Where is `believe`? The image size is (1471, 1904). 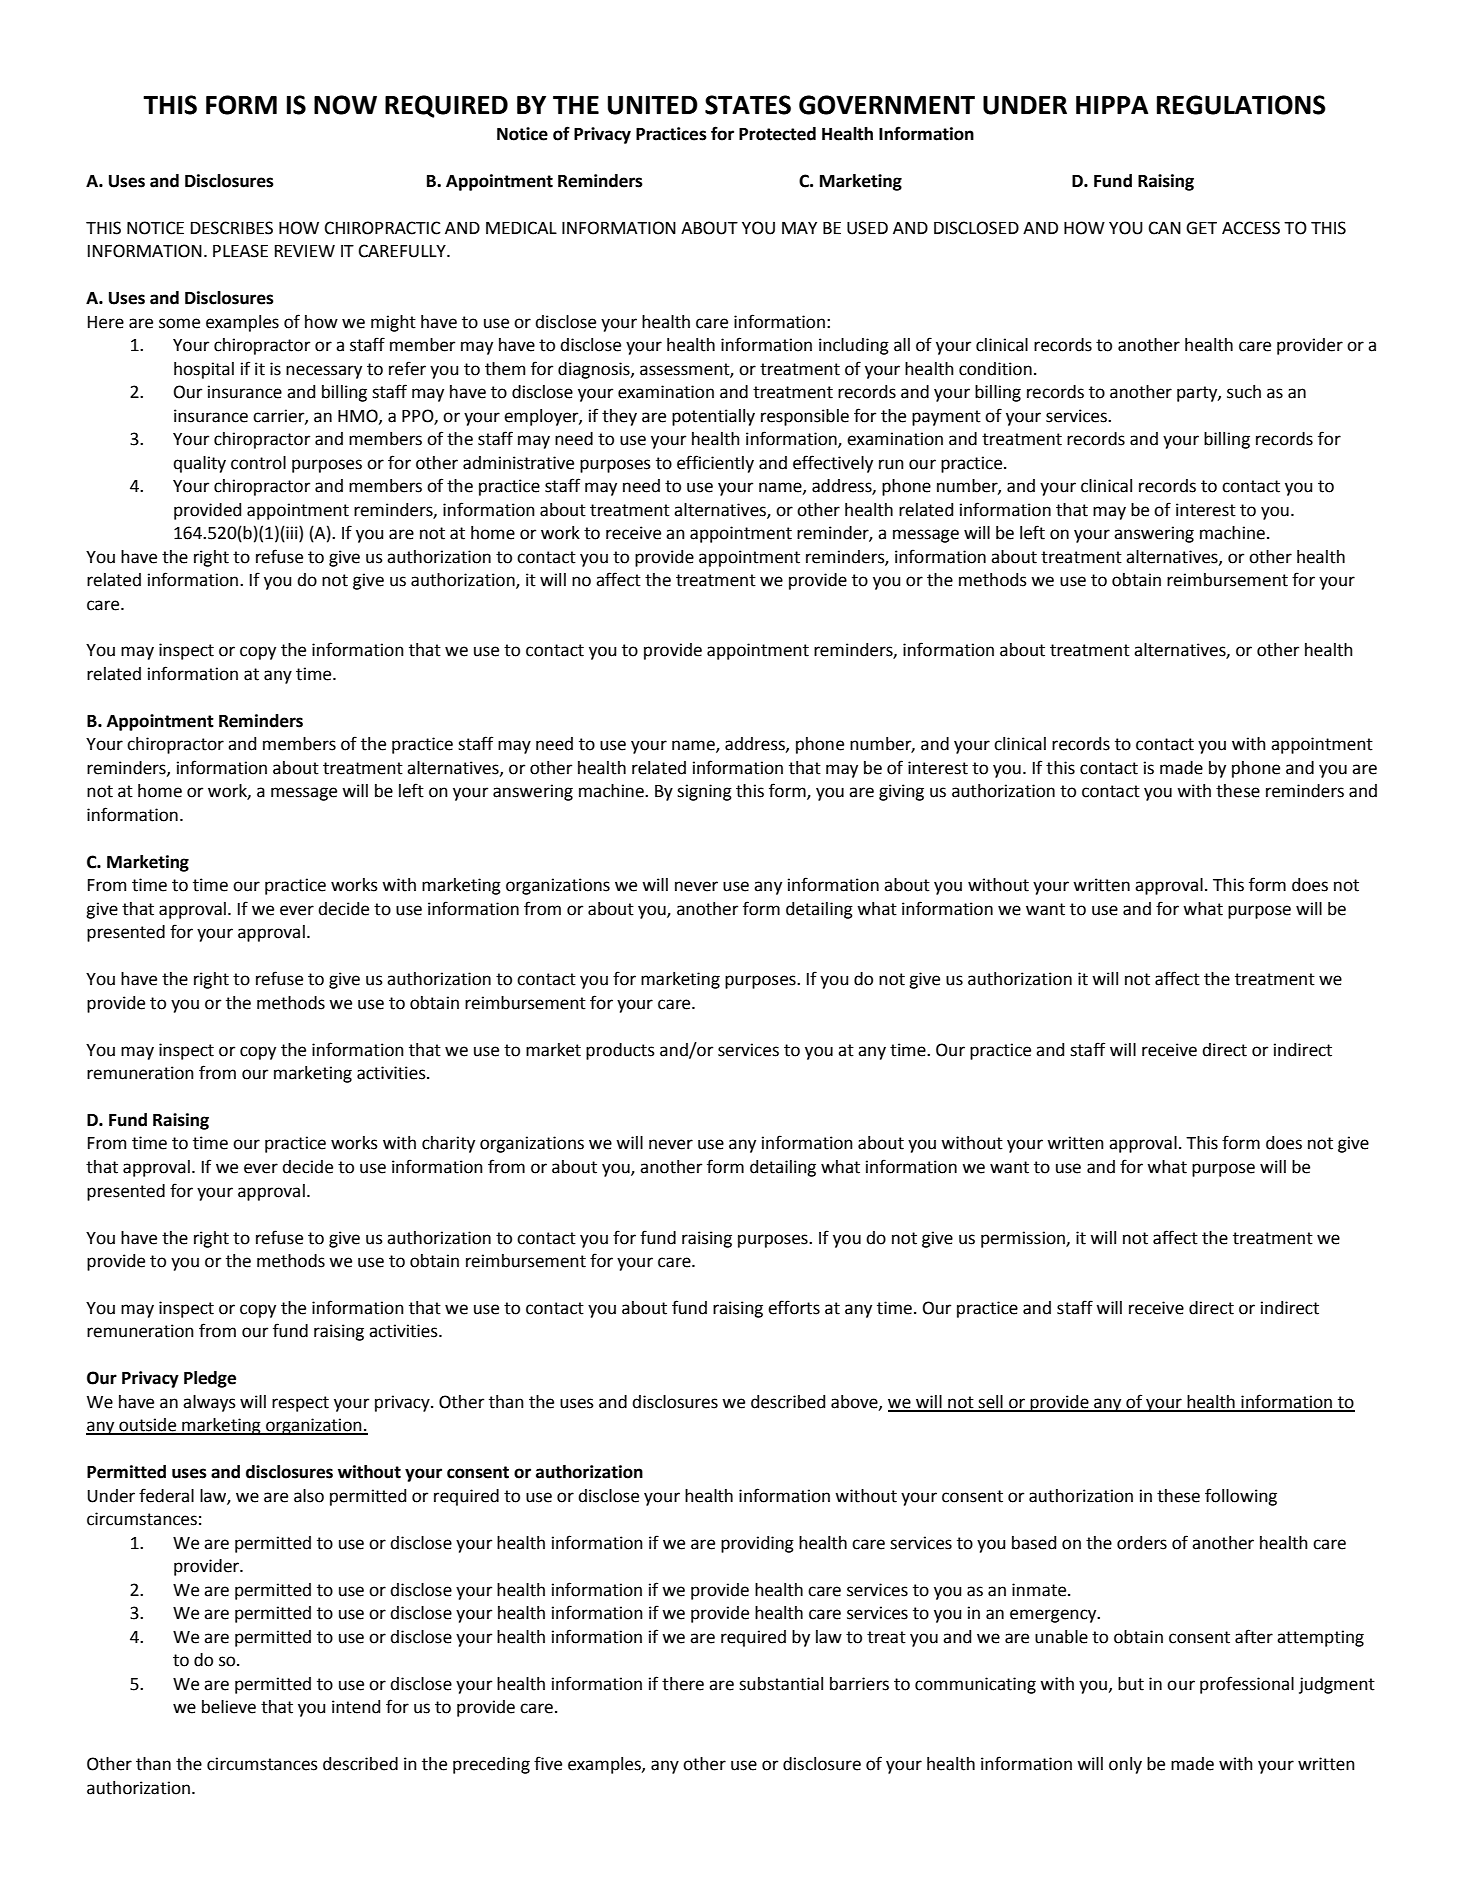
believe is located at coordinates (229, 1707).
